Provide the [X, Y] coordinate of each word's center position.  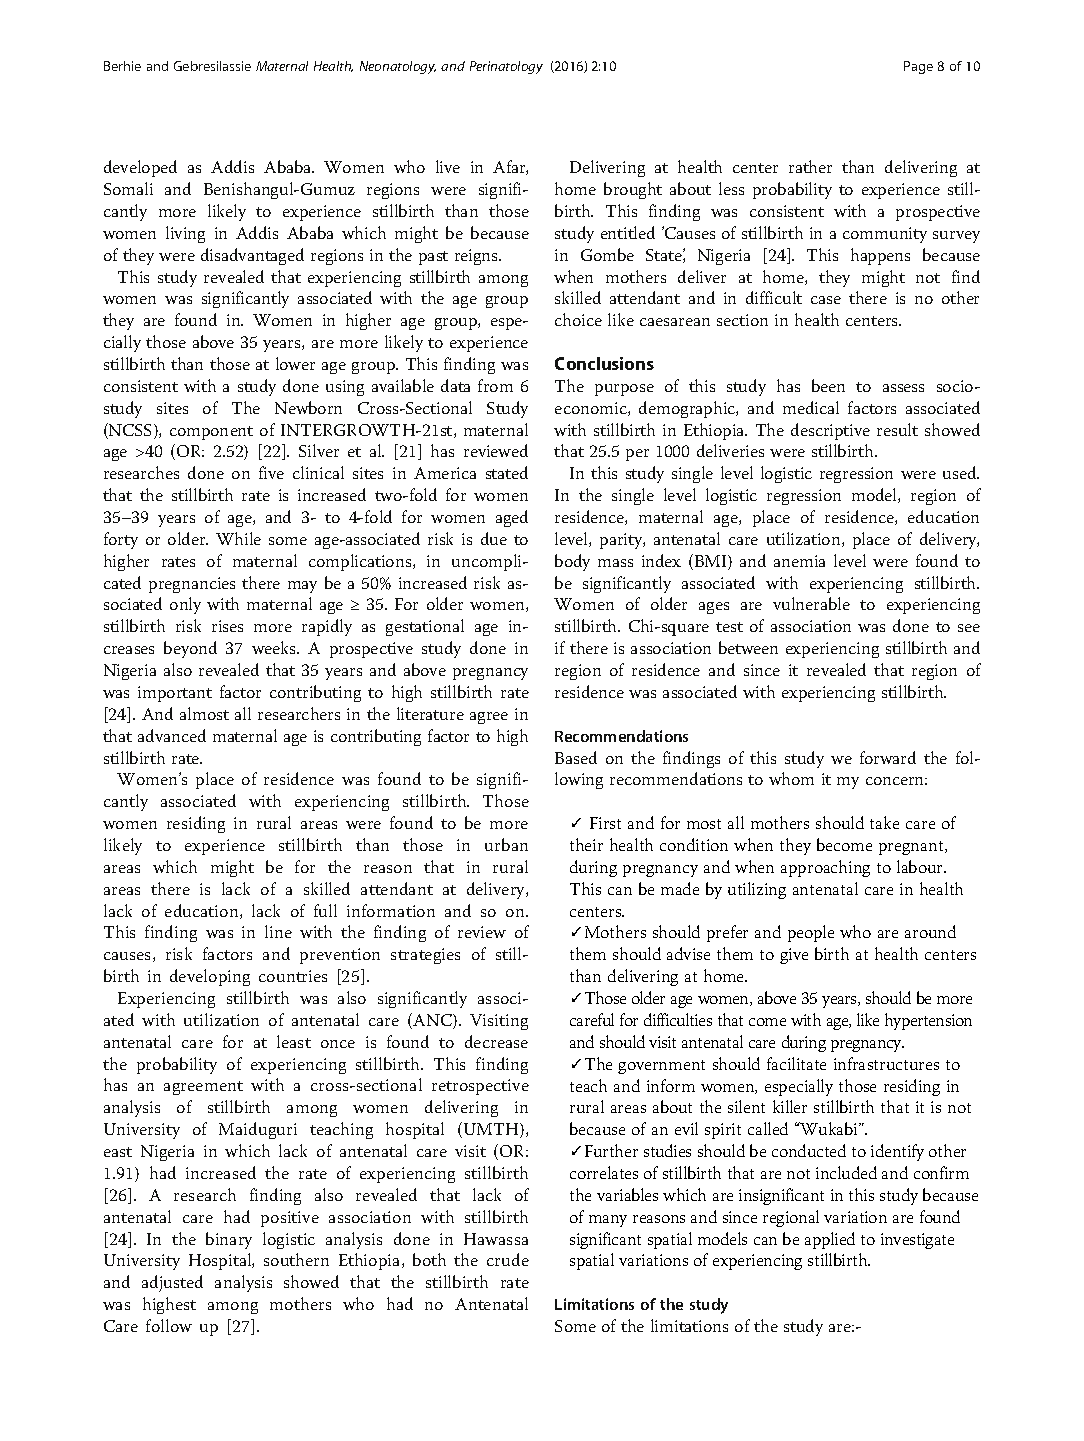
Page [918, 67]
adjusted [172, 1283]
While [238, 538]
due [494, 538]
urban [506, 844]
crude [508, 1259]
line [278, 931]
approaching [825, 868]
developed [140, 168]
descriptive [830, 431]
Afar [510, 167]
